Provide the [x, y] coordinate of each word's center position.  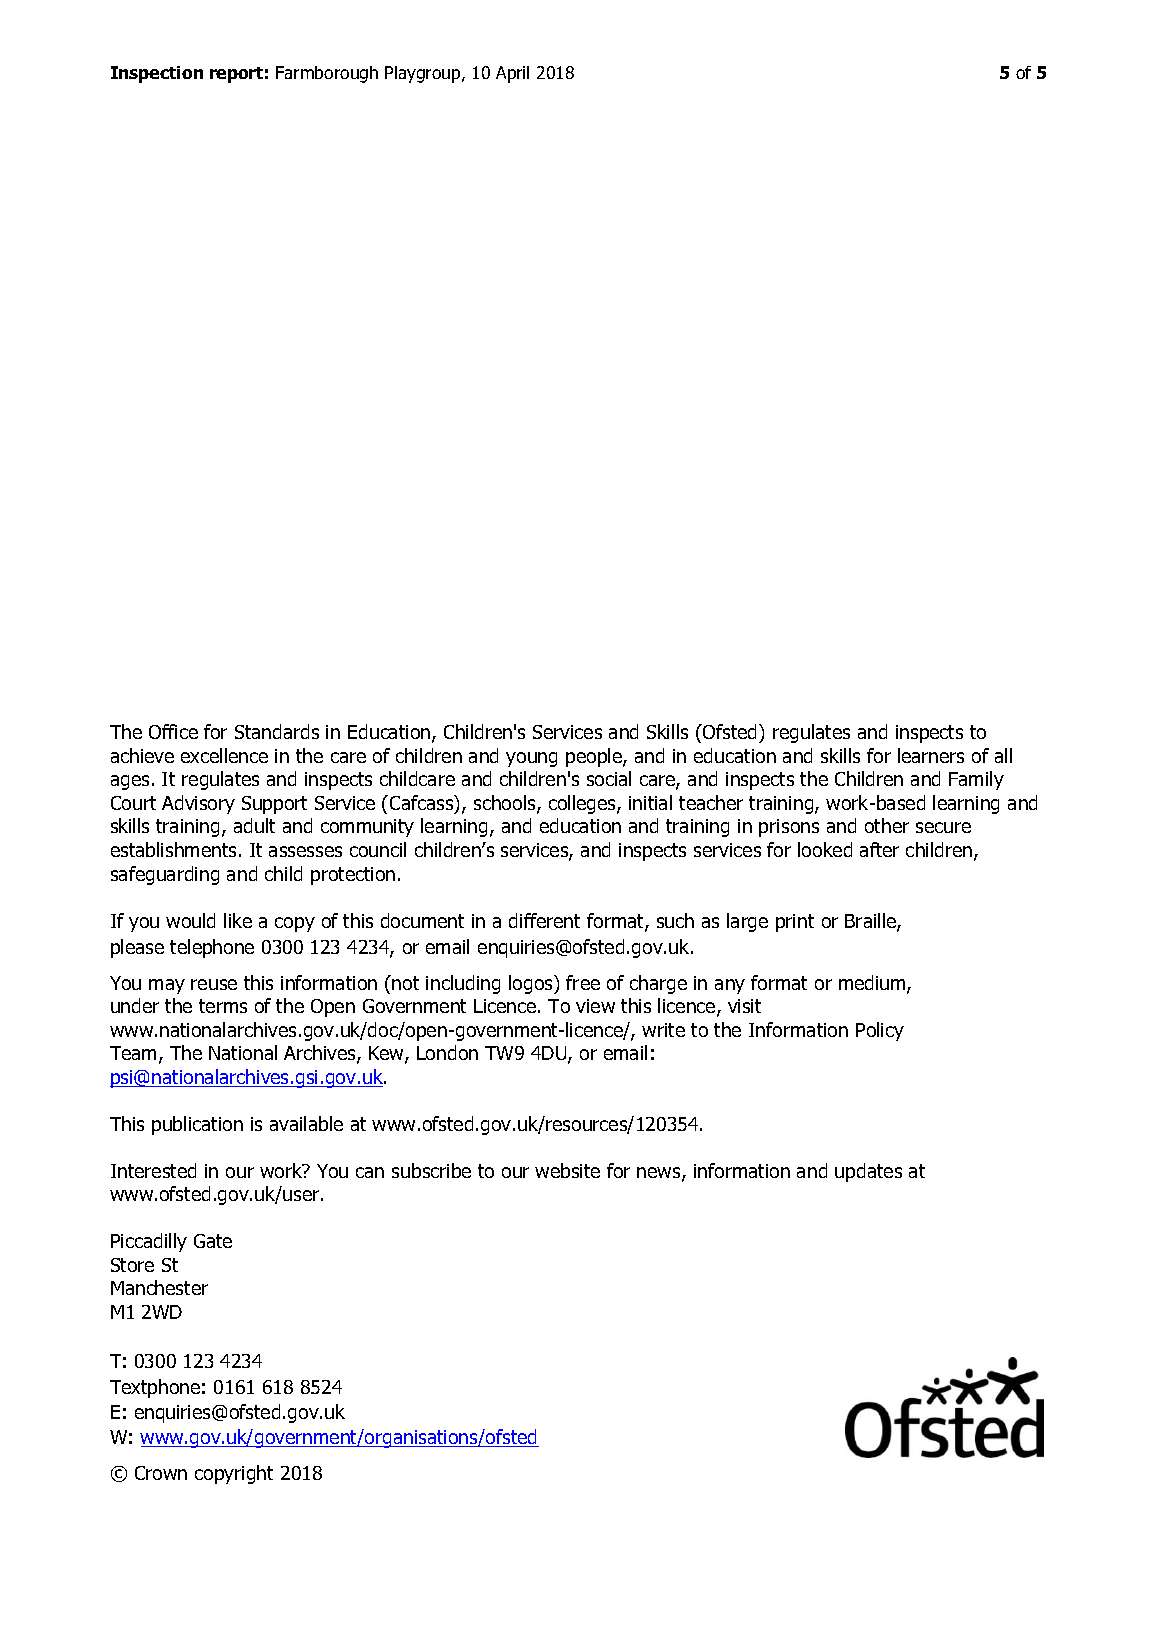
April [512, 74]
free [583, 982]
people [595, 757]
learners [931, 755]
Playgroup [424, 74]
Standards [277, 731]
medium [873, 984]
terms [223, 1006]
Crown [161, 1473]
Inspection [157, 74]
